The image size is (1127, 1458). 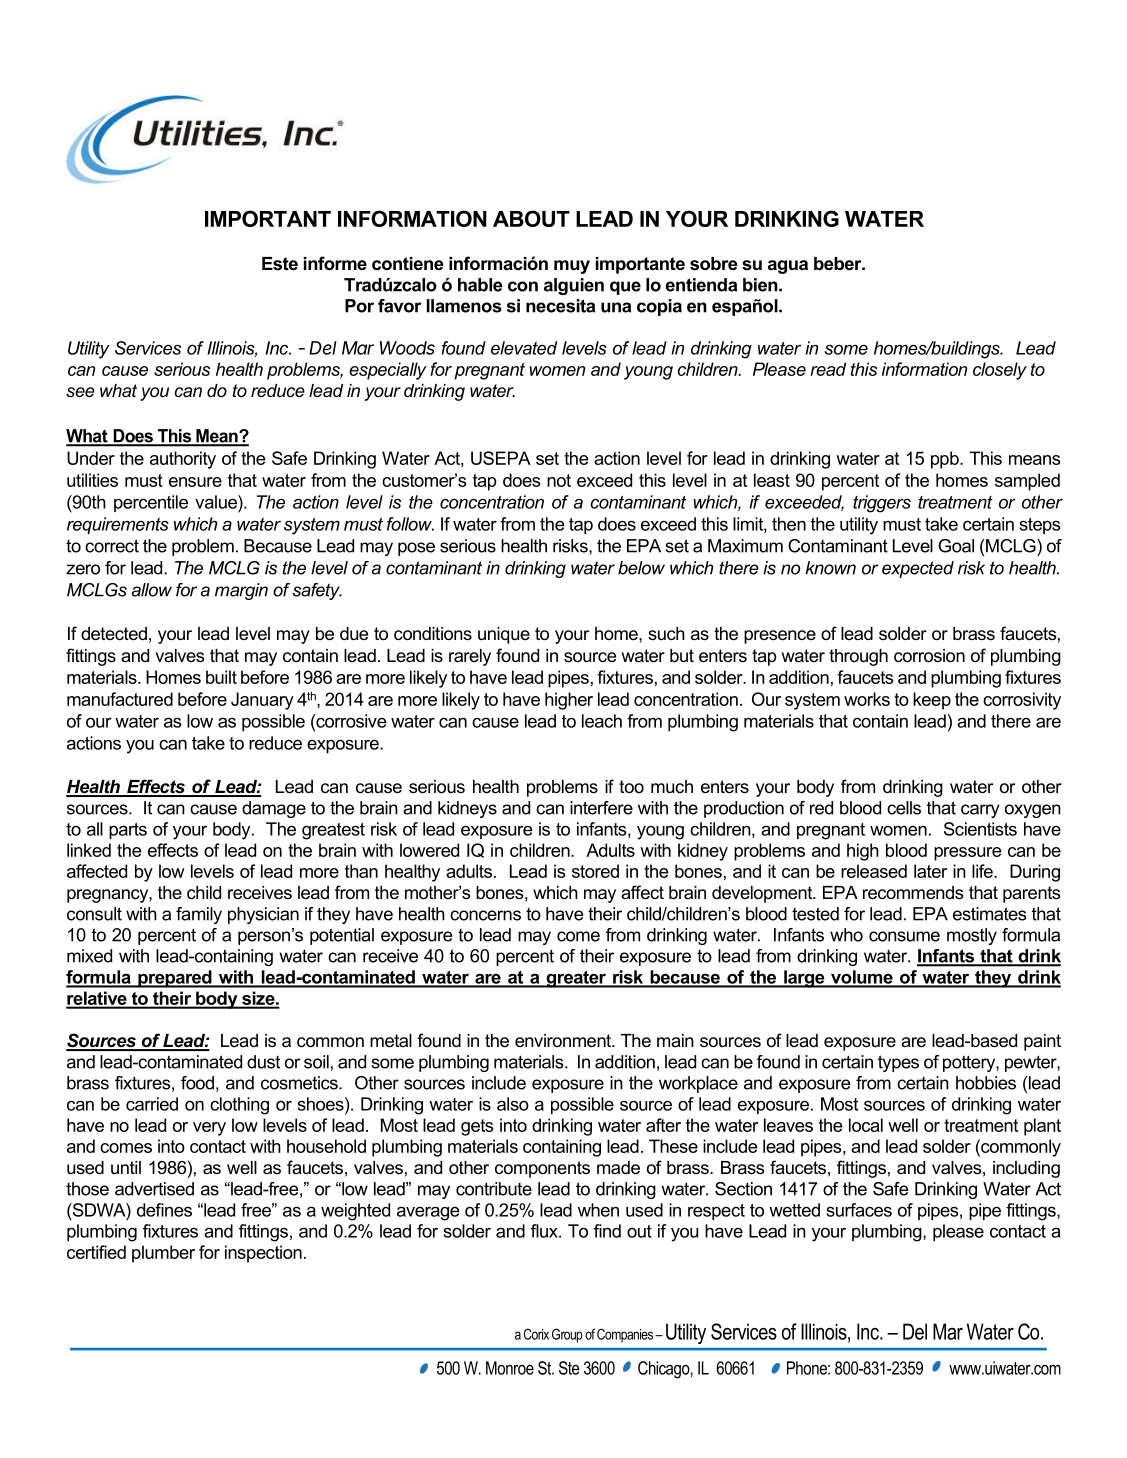 What do you see at coordinates (572, 267) in the screenshot?
I see `muy` at bounding box center [572, 267].
